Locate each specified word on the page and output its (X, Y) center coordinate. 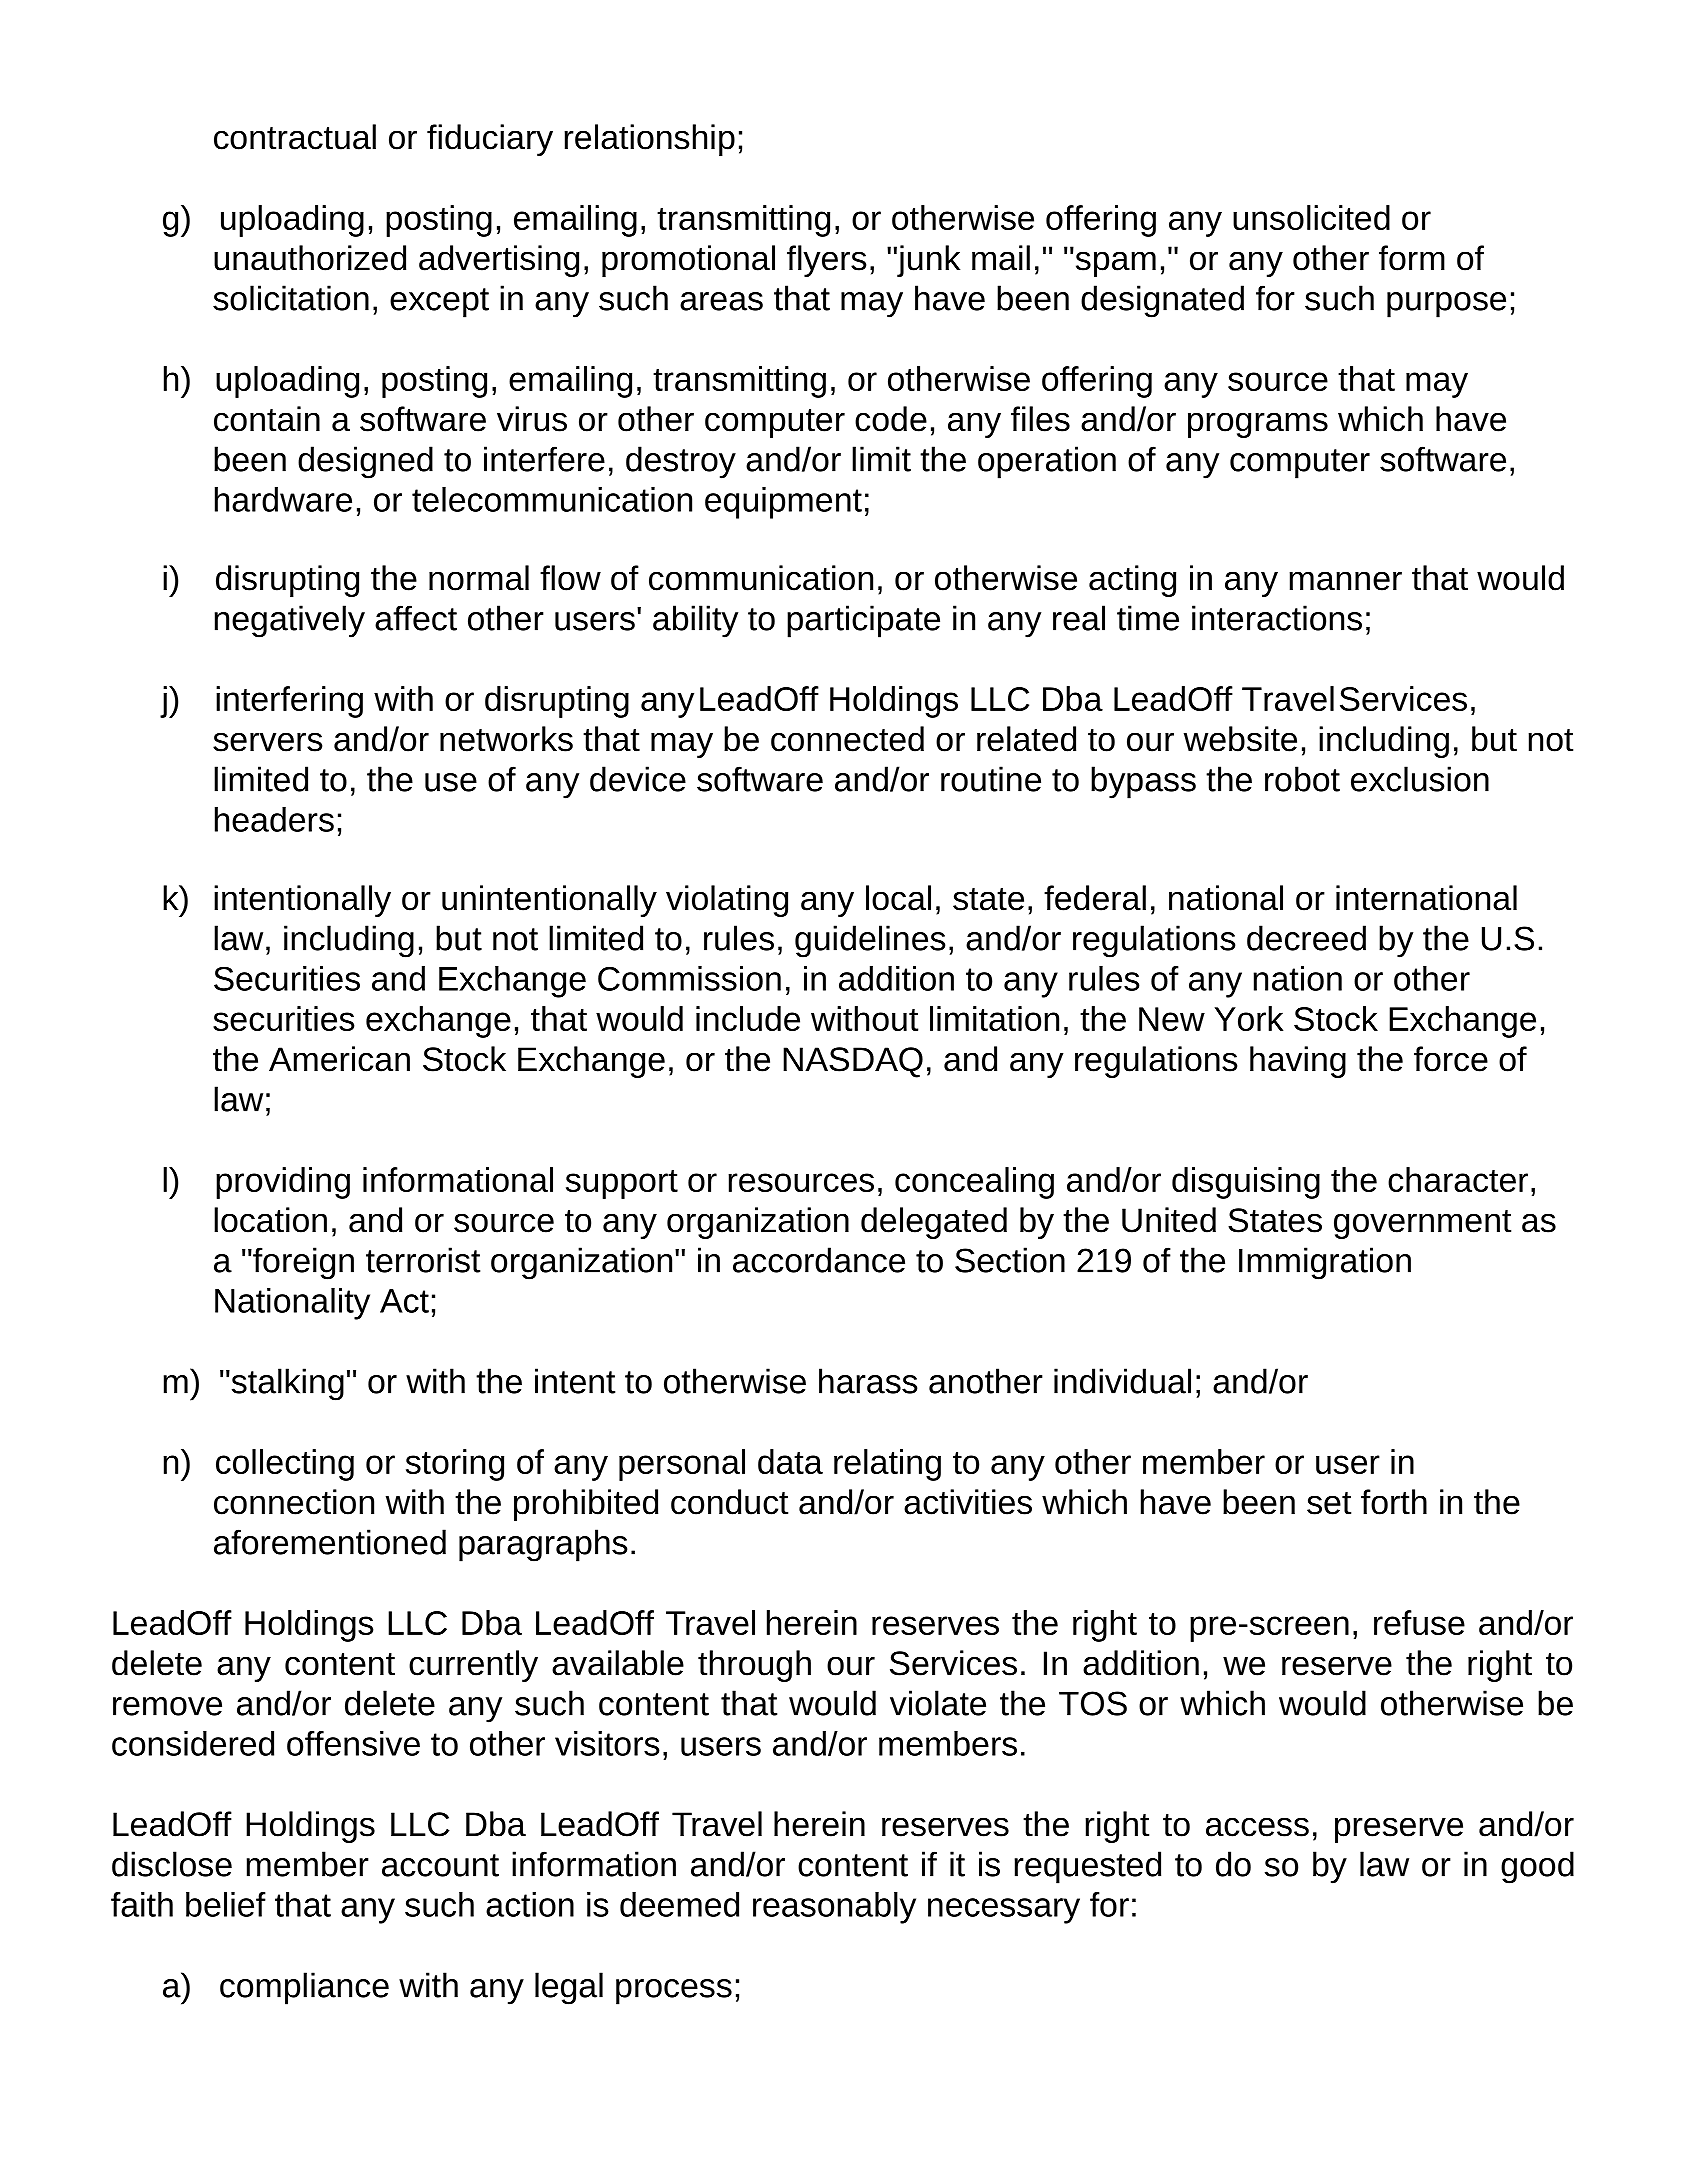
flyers (826, 261)
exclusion (1420, 779)
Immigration (1325, 1263)
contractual (295, 137)
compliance (304, 1988)
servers (267, 742)
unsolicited (1311, 217)
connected (847, 739)
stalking (286, 1384)
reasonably (834, 1908)
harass (868, 1381)
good (1537, 1867)
